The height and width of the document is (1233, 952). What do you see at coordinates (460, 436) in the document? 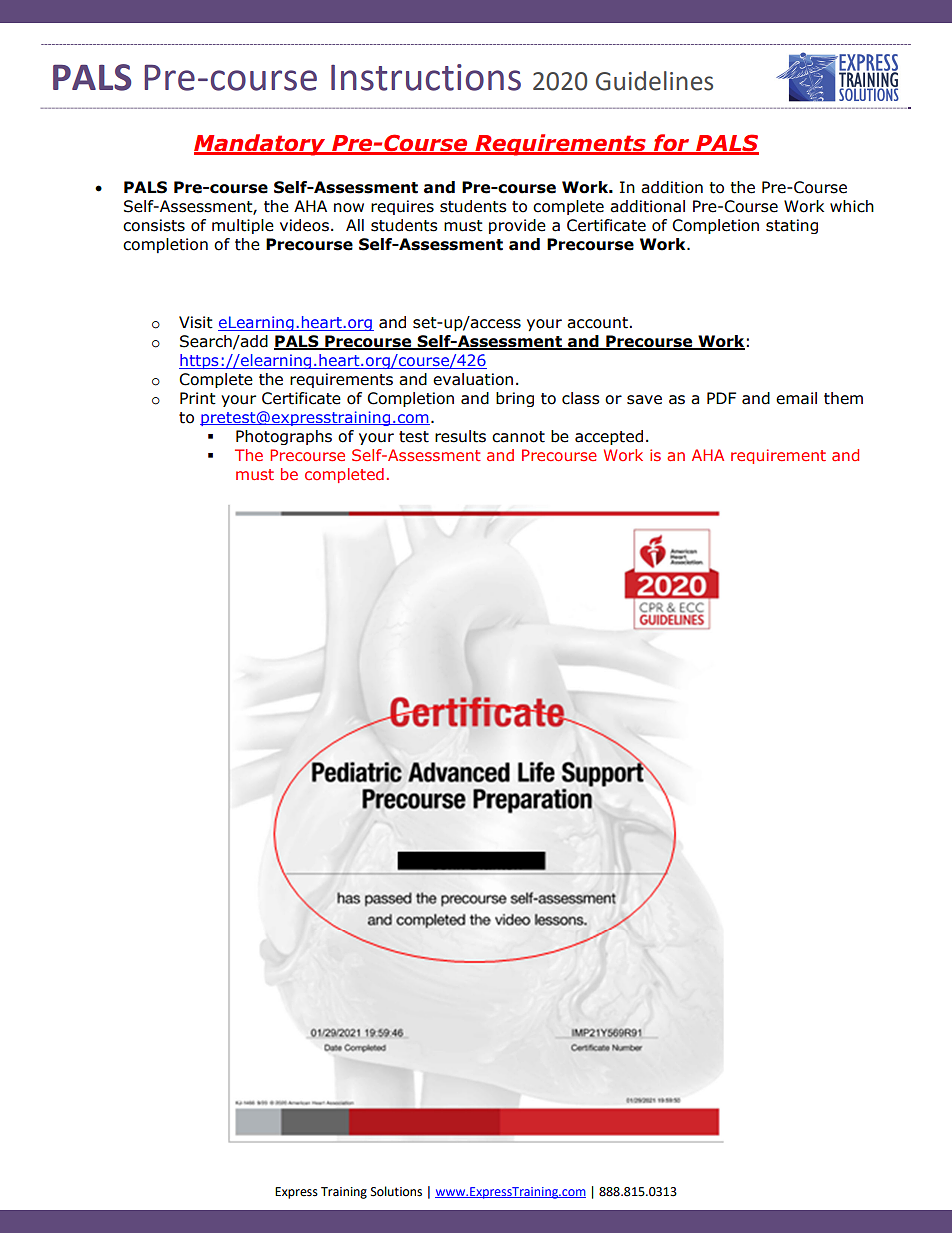
I see `results` at bounding box center [460, 436].
